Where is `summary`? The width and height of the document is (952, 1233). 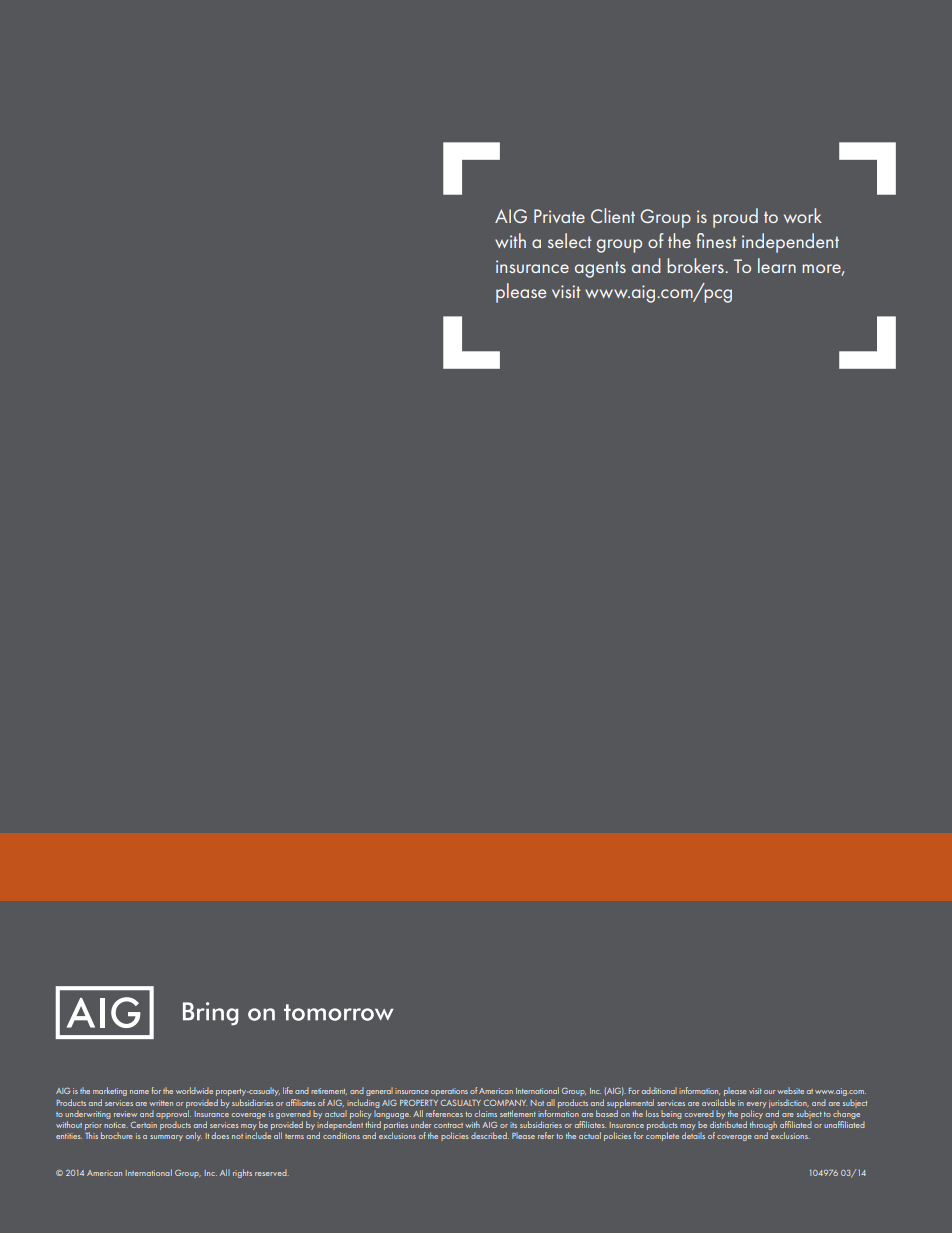
summary is located at coordinates (166, 1138).
